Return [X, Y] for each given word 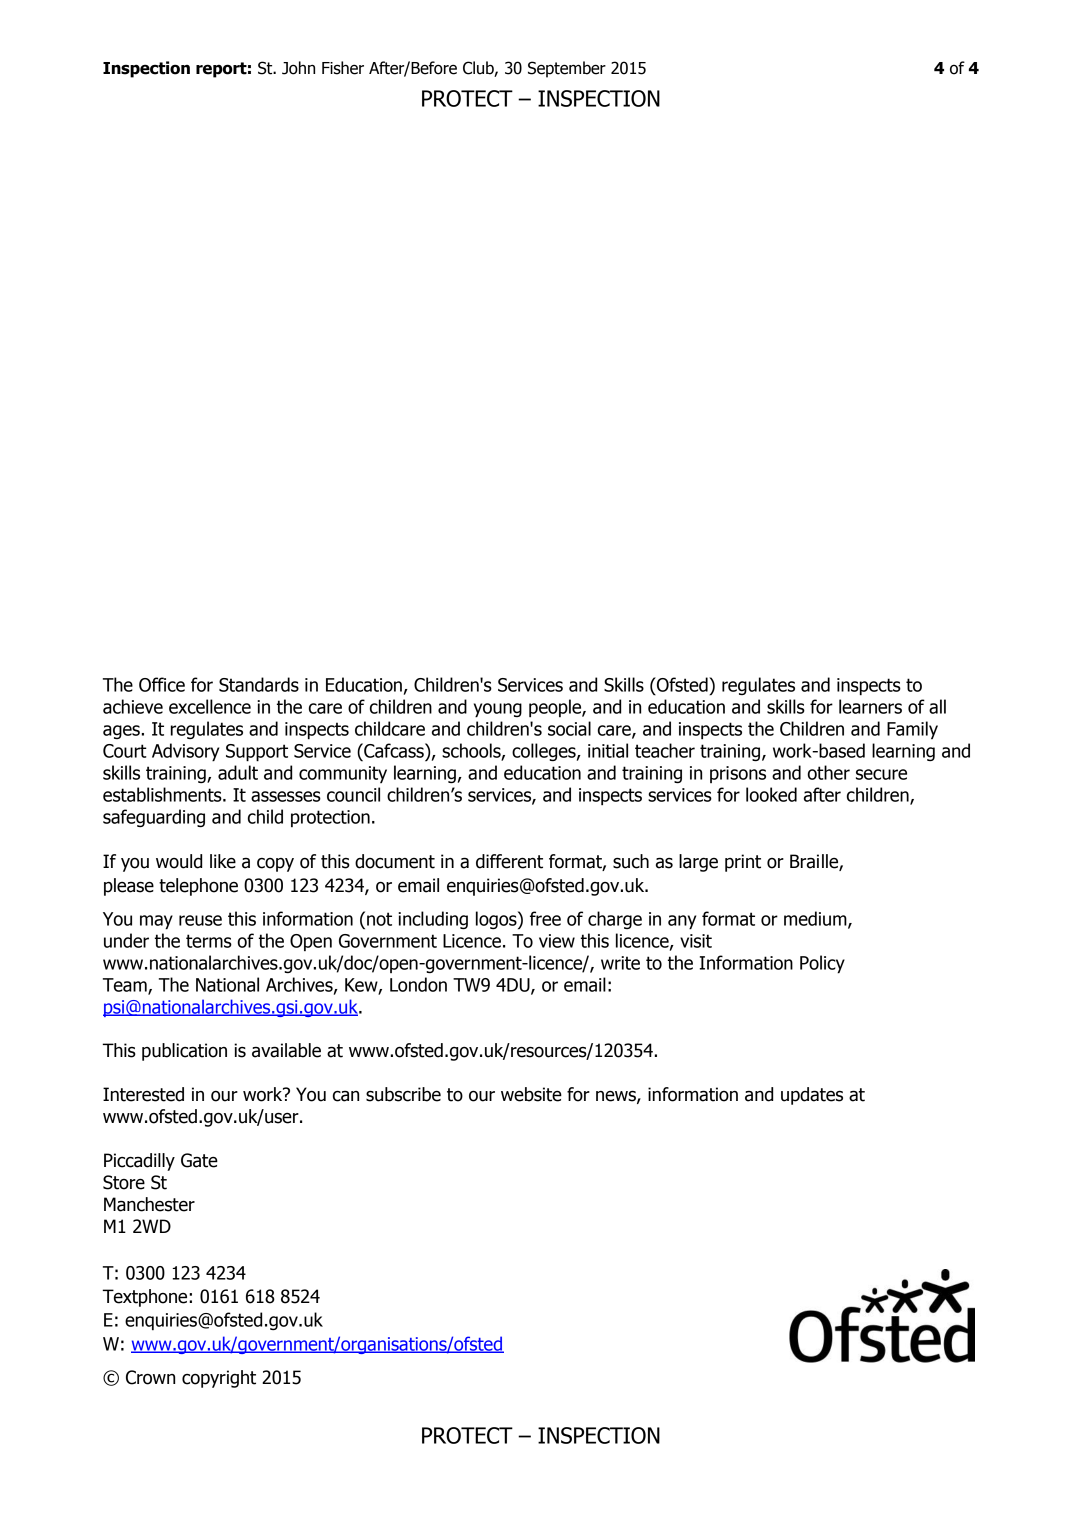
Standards [259, 684]
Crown [150, 1377]
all [937, 706]
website [531, 1094]
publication [184, 1052]
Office [162, 684]
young [498, 710]
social [569, 728]
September [567, 69]
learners [870, 706]
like [223, 861]
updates [812, 1096]
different [509, 861]
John [298, 68]
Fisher [343, 68]
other [829, 772]
